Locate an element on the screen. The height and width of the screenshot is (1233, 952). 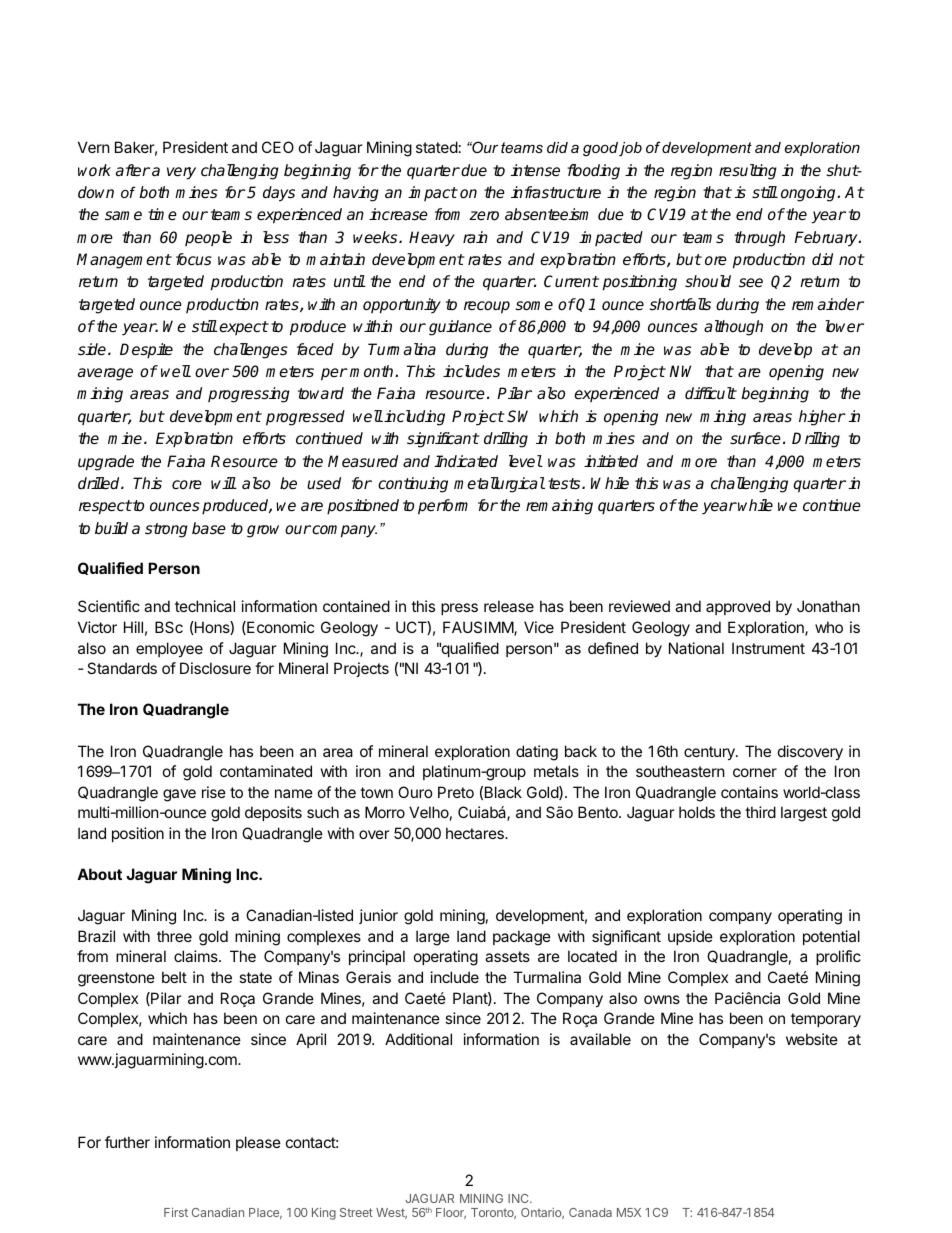
surface is located at coordinates (755, 438).
